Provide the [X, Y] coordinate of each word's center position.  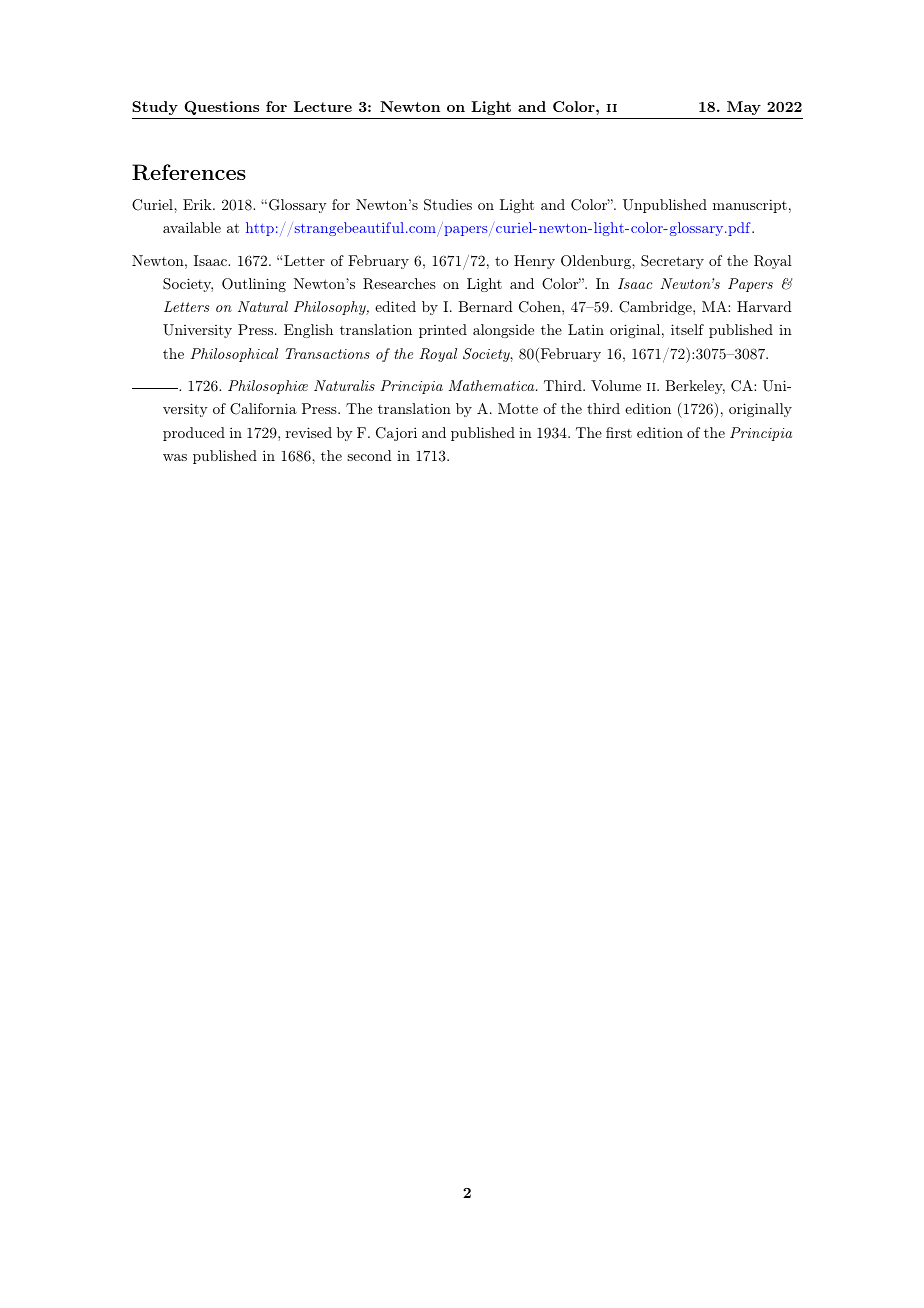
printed [443, 331]
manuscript [750, 206]
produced [194, 434]
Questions [221, 108]
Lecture [323, 106]
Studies [448, 205]
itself [687, 329]
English [308, 331]
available [192, 227]
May [744, 108]
